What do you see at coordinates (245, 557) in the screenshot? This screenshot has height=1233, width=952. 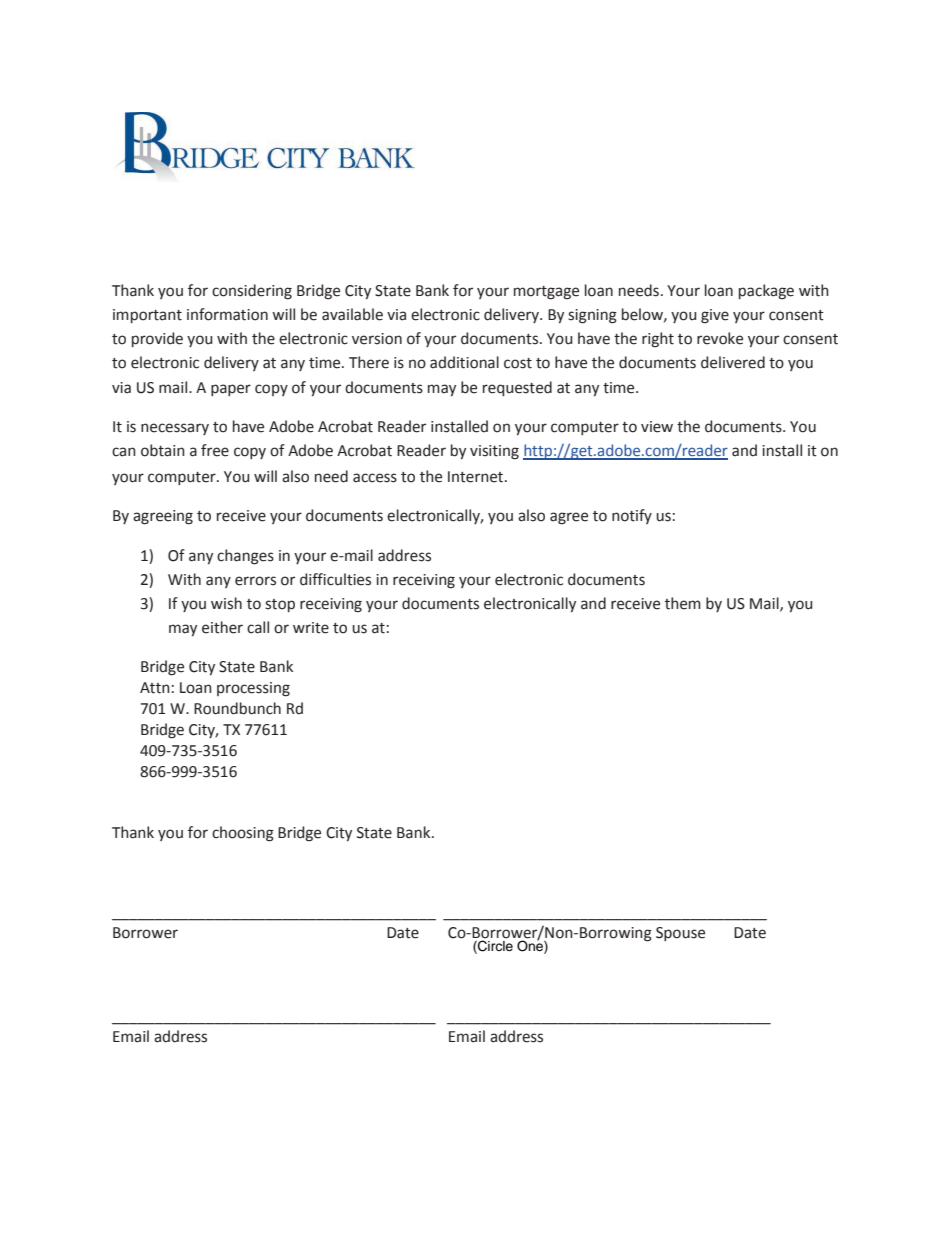 I see `changes` at bounding box center [245, 557].
